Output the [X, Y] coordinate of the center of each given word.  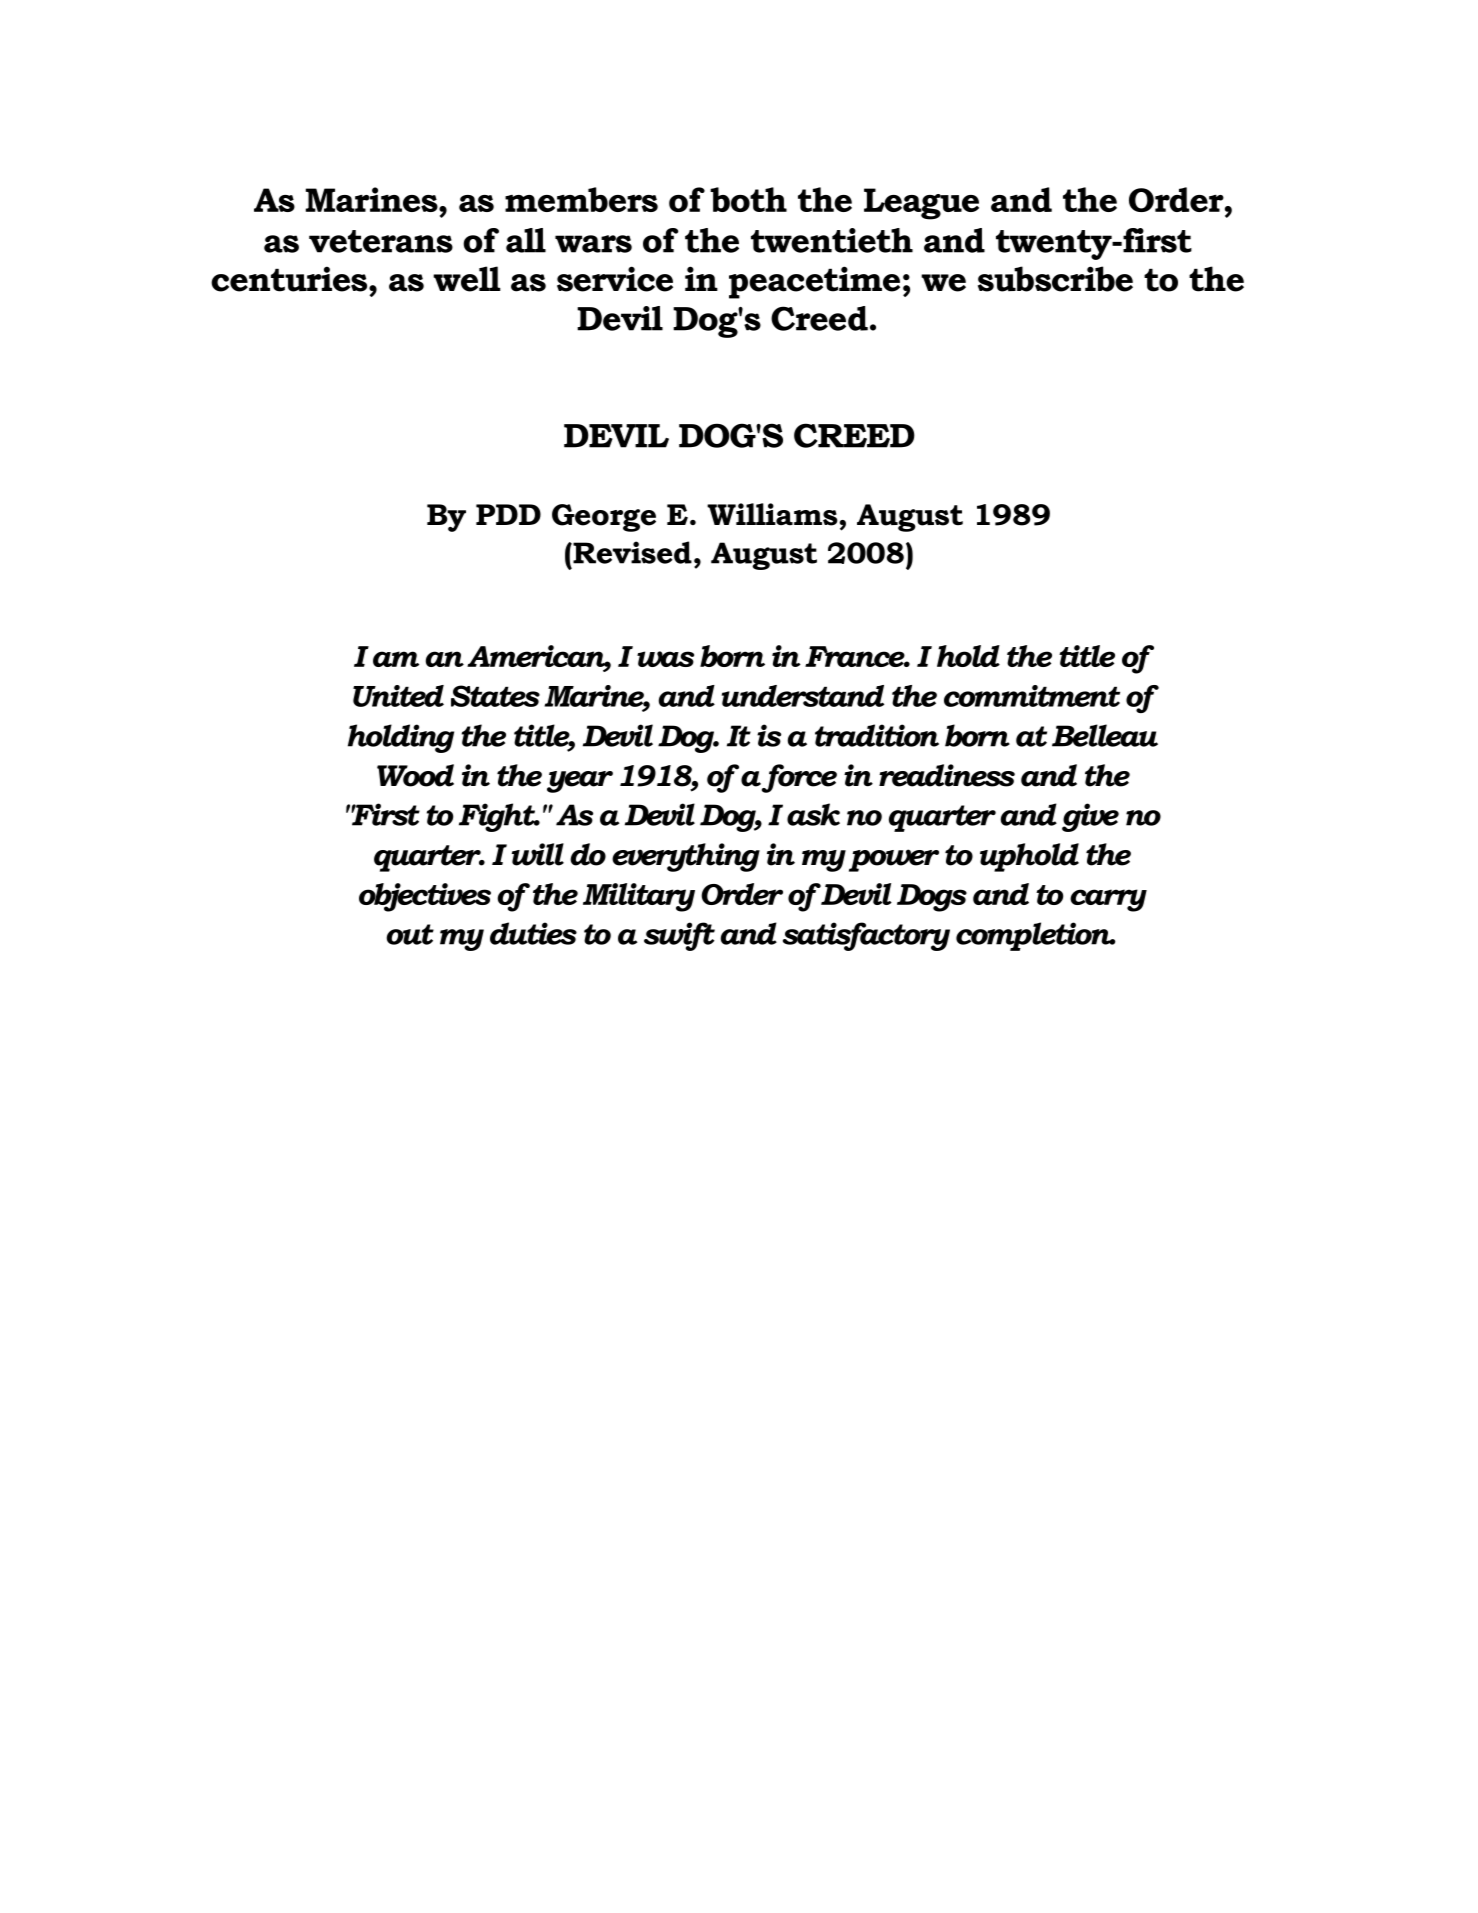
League [921, 204]
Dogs [932, 898]
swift [679, 936]
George [604, 518]
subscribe [1055, 279]
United [398, 696]
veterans [381, 241]
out [410, 934]
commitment [1032, 696]
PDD [508, 514]
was [665, 659]
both [748, 199]
